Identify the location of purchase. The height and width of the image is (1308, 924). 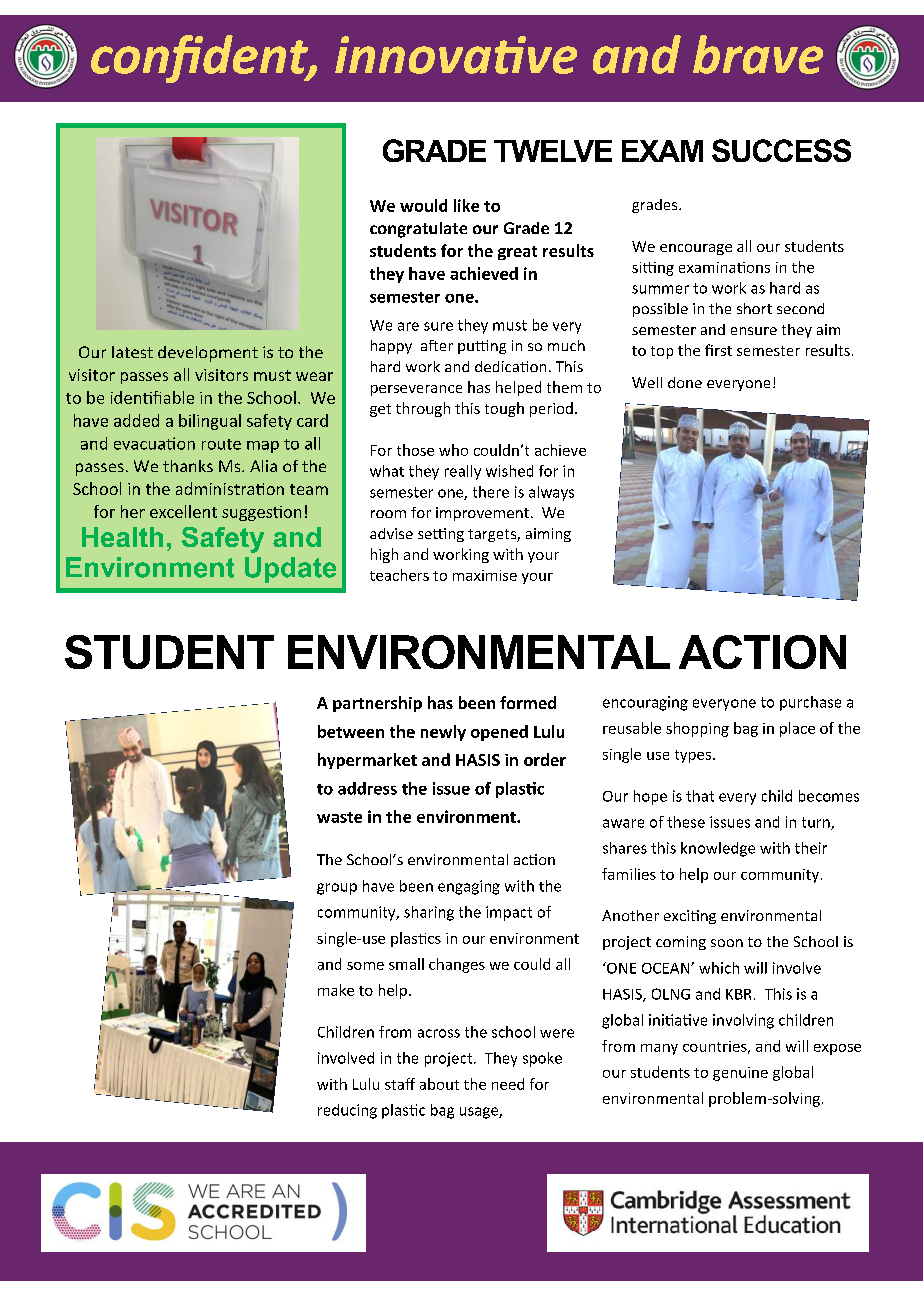
(810, 703).
